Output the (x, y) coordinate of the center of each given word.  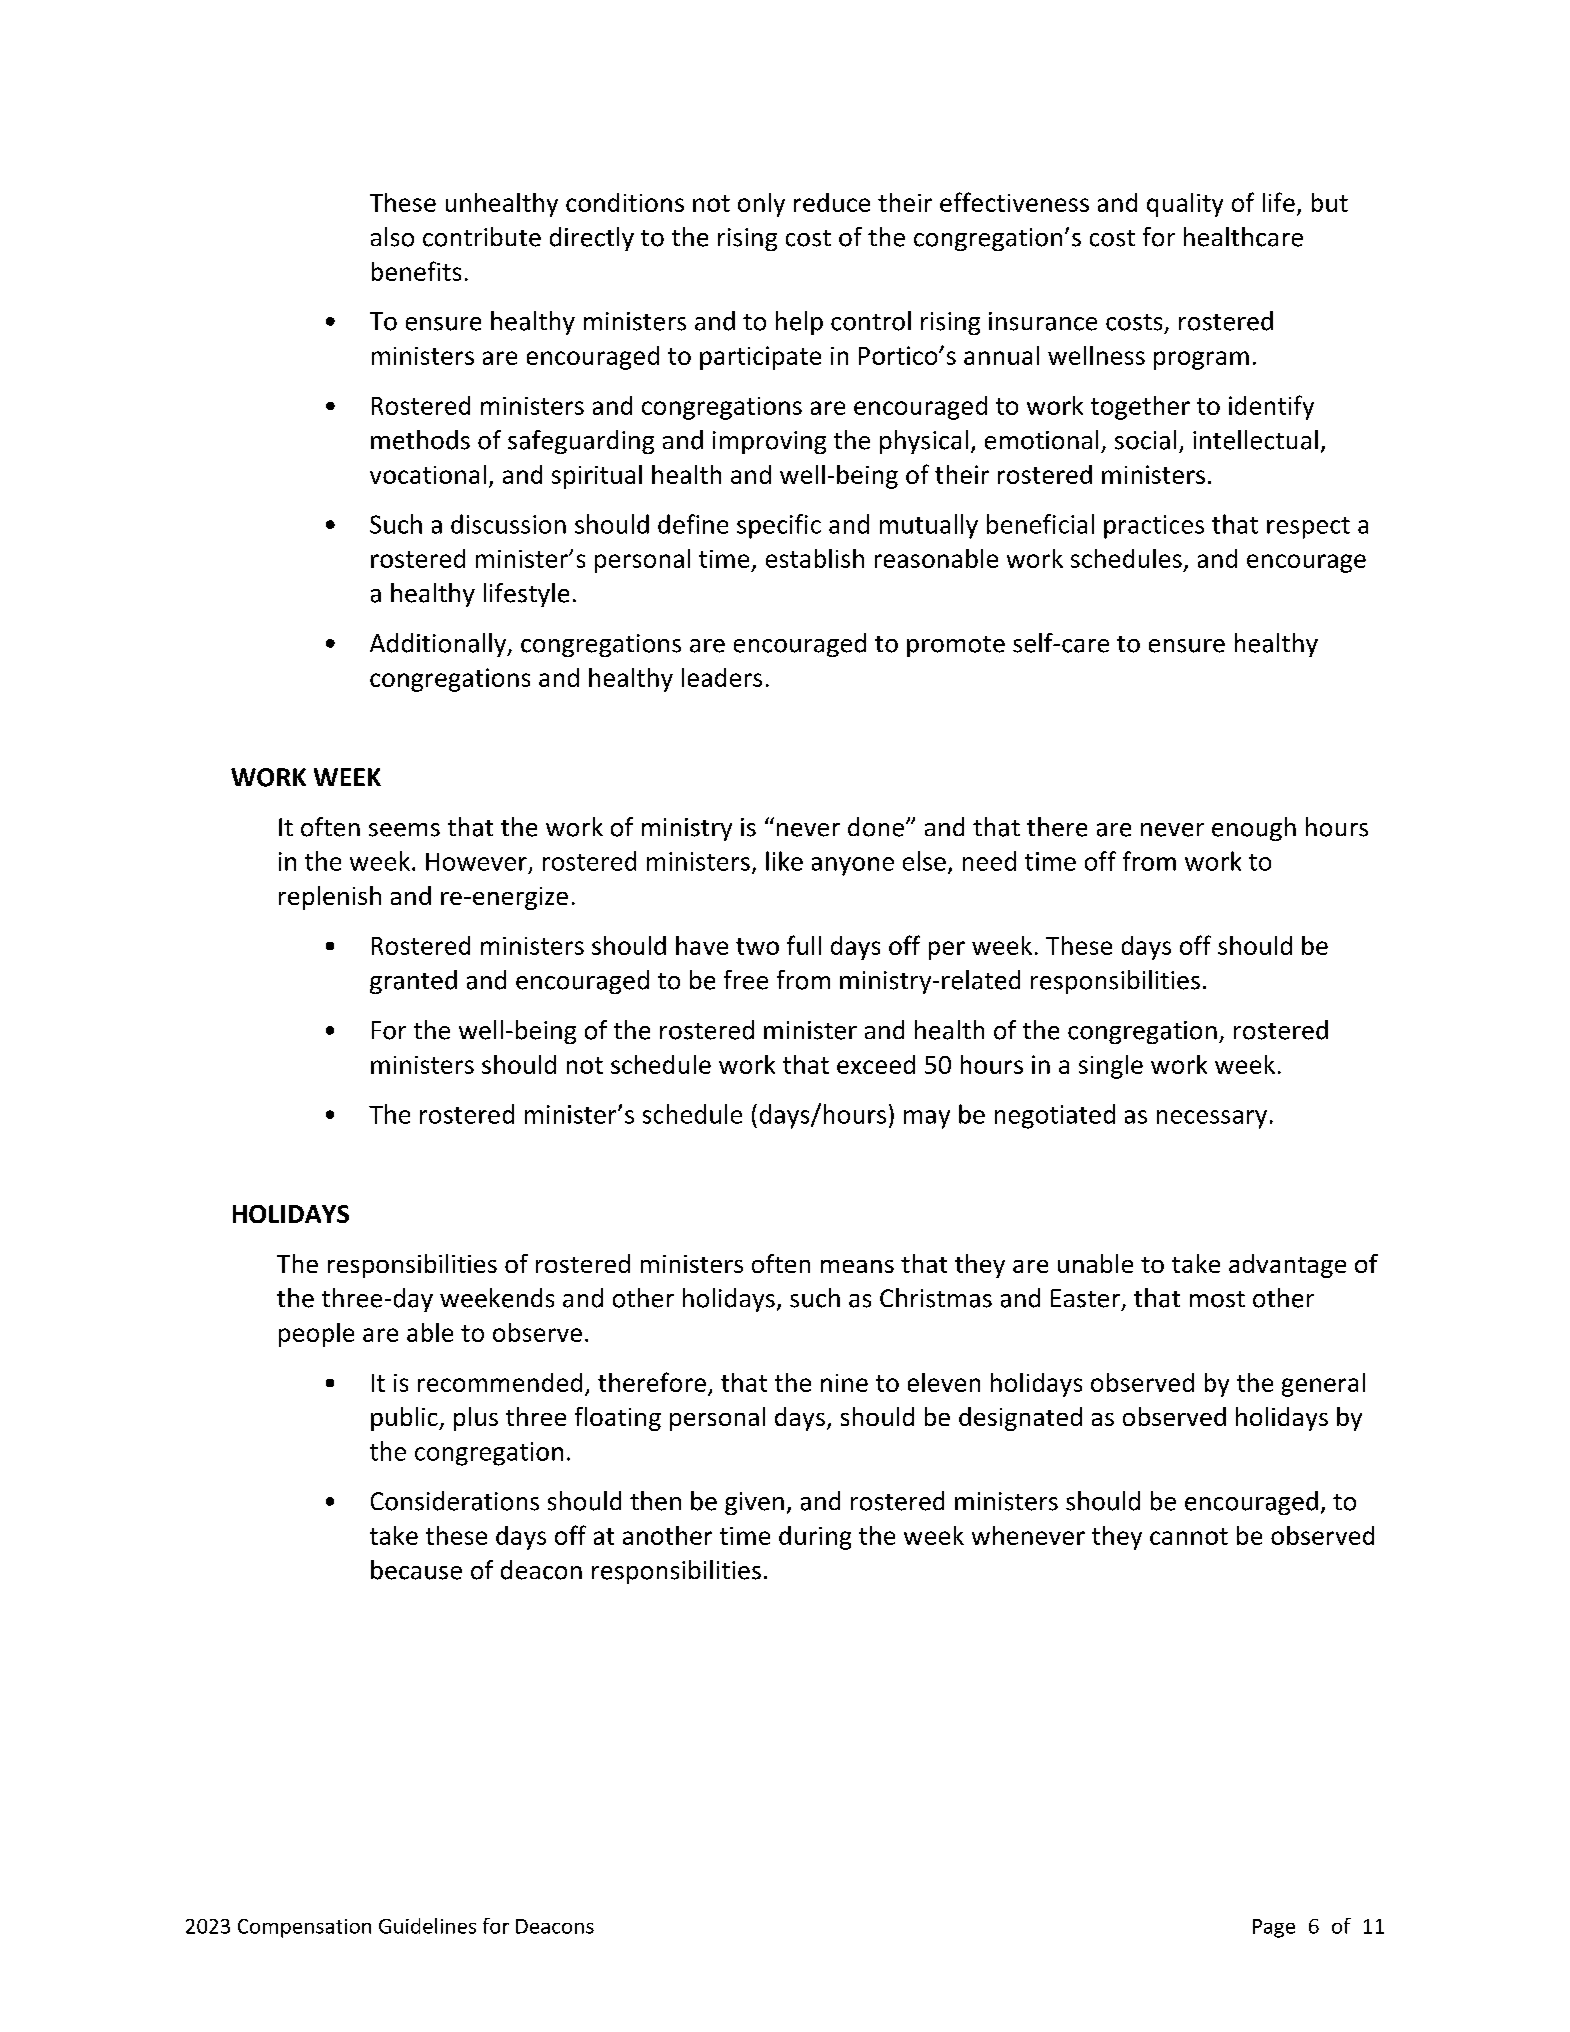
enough (1254, 829)
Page (1274, 1928)
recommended (500, 1382)
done (876, 827)
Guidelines (427, 1926)
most (1217, 1299)
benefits (416, 271)
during (815, 1538)
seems (404, 830)
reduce (832, 202)
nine (844, 1383)
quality (1185, 205)
